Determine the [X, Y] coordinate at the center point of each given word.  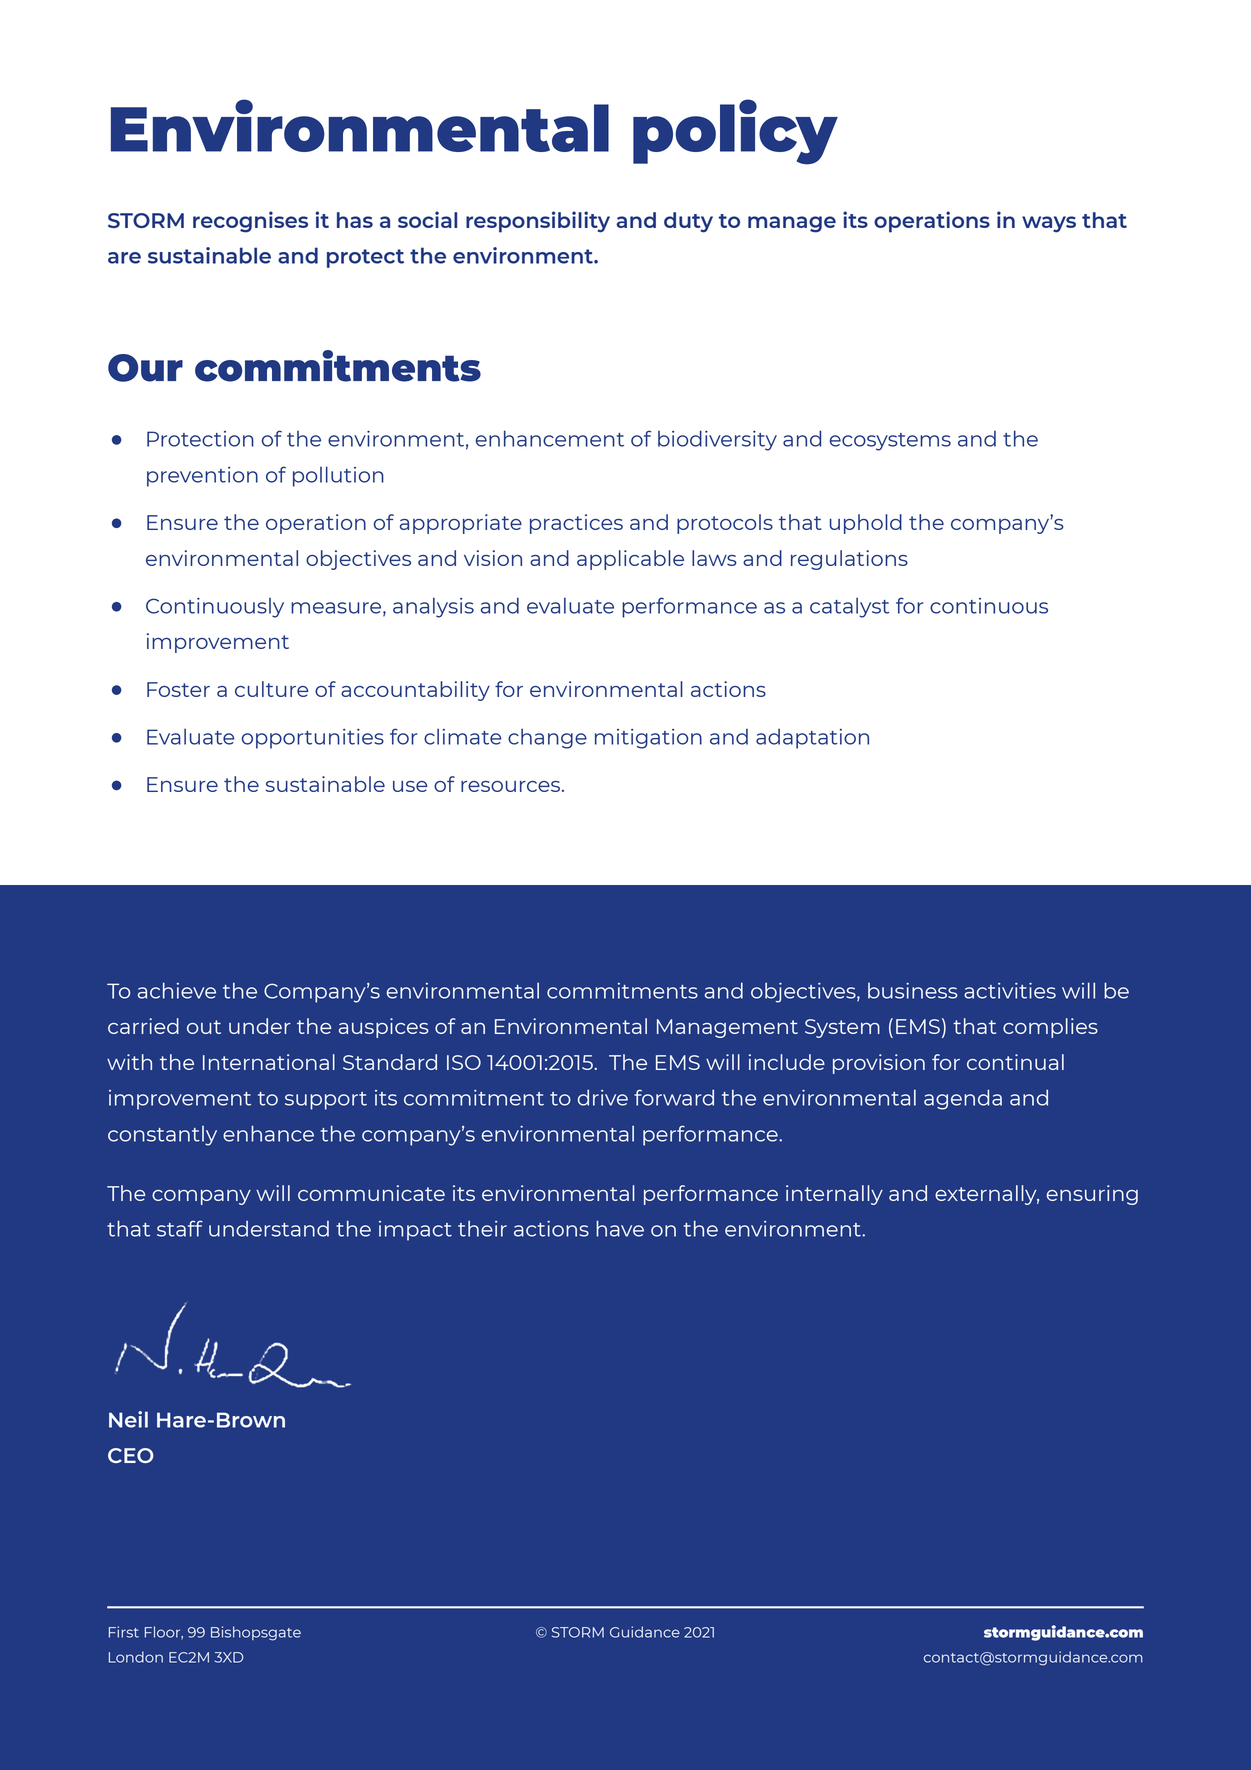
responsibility [538, 222]
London [136, 1657]
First [124, 1632]
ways [1049, 224]
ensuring [1092, 1195]
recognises [250, 222]
